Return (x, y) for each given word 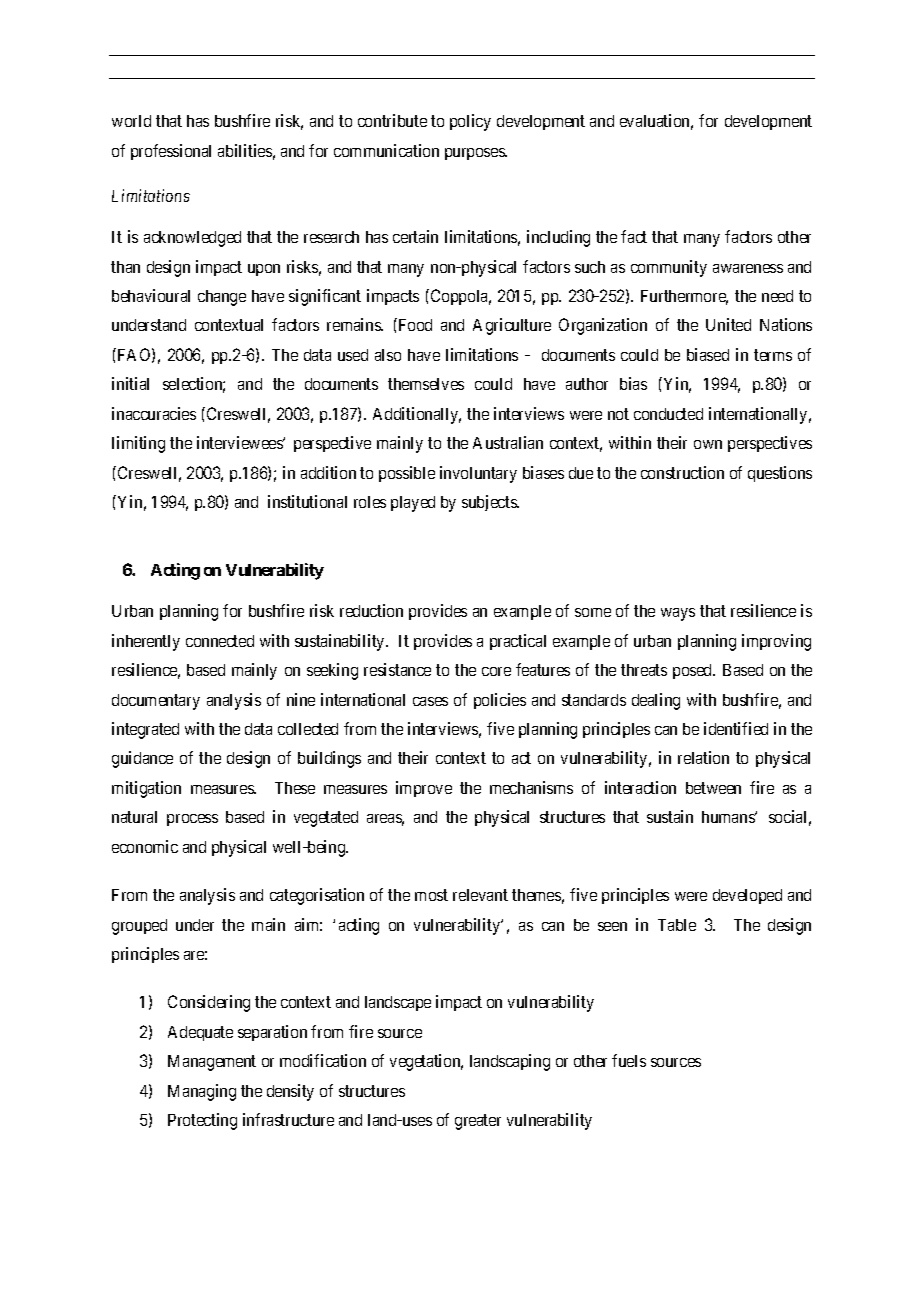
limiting (138, 444)
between (713, 788)
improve (424, 789)
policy (470, 122)
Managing (202, 1092)
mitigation (146, 789)
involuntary (478, 474)
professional (171, 152)
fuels (629, 1060)
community (669, 268)
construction (682, 472)
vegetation (426, 1062)
